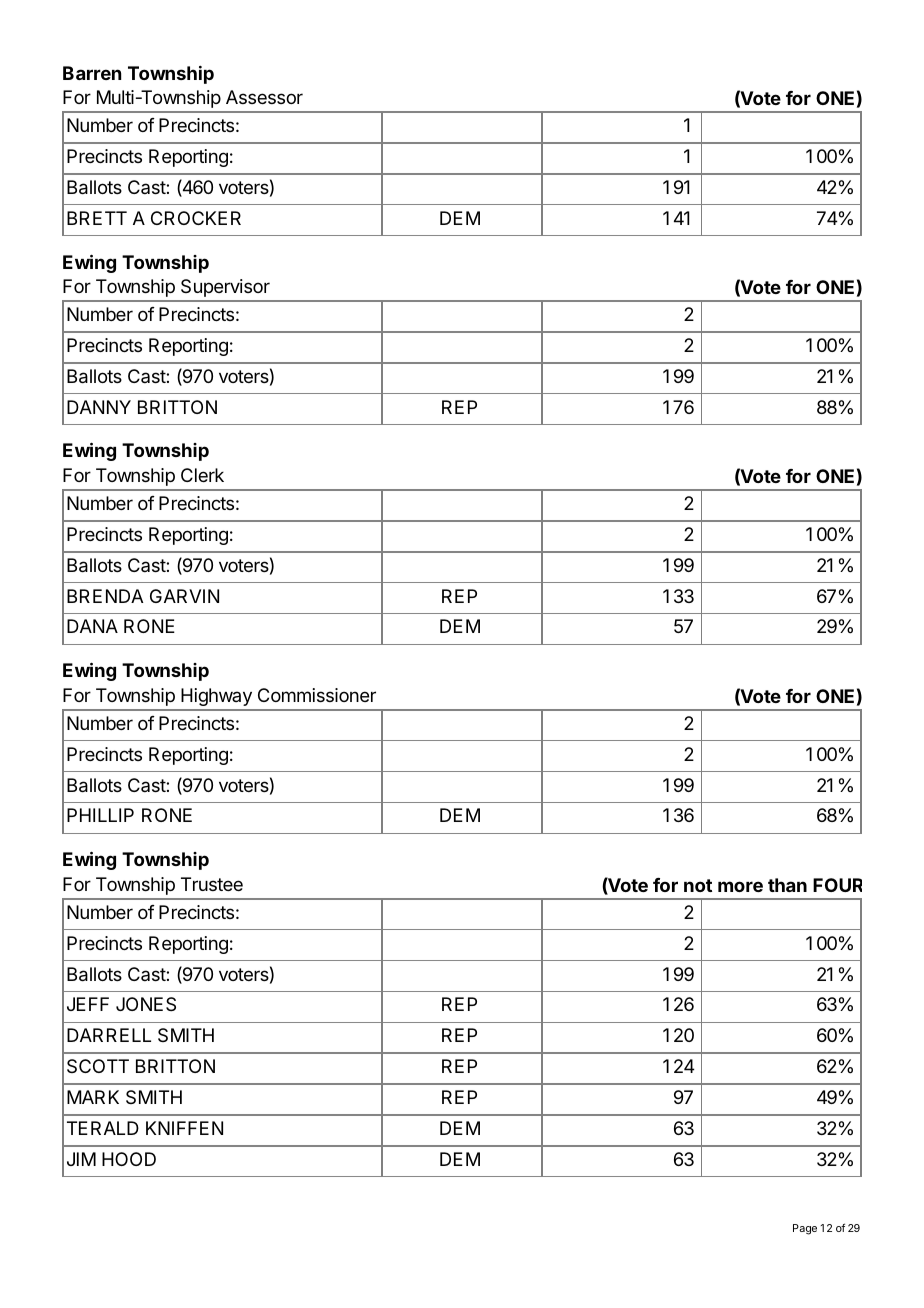  Describe the element at coordinates (129, 1159) in the screenshot. I see `HOOD` at that location.
